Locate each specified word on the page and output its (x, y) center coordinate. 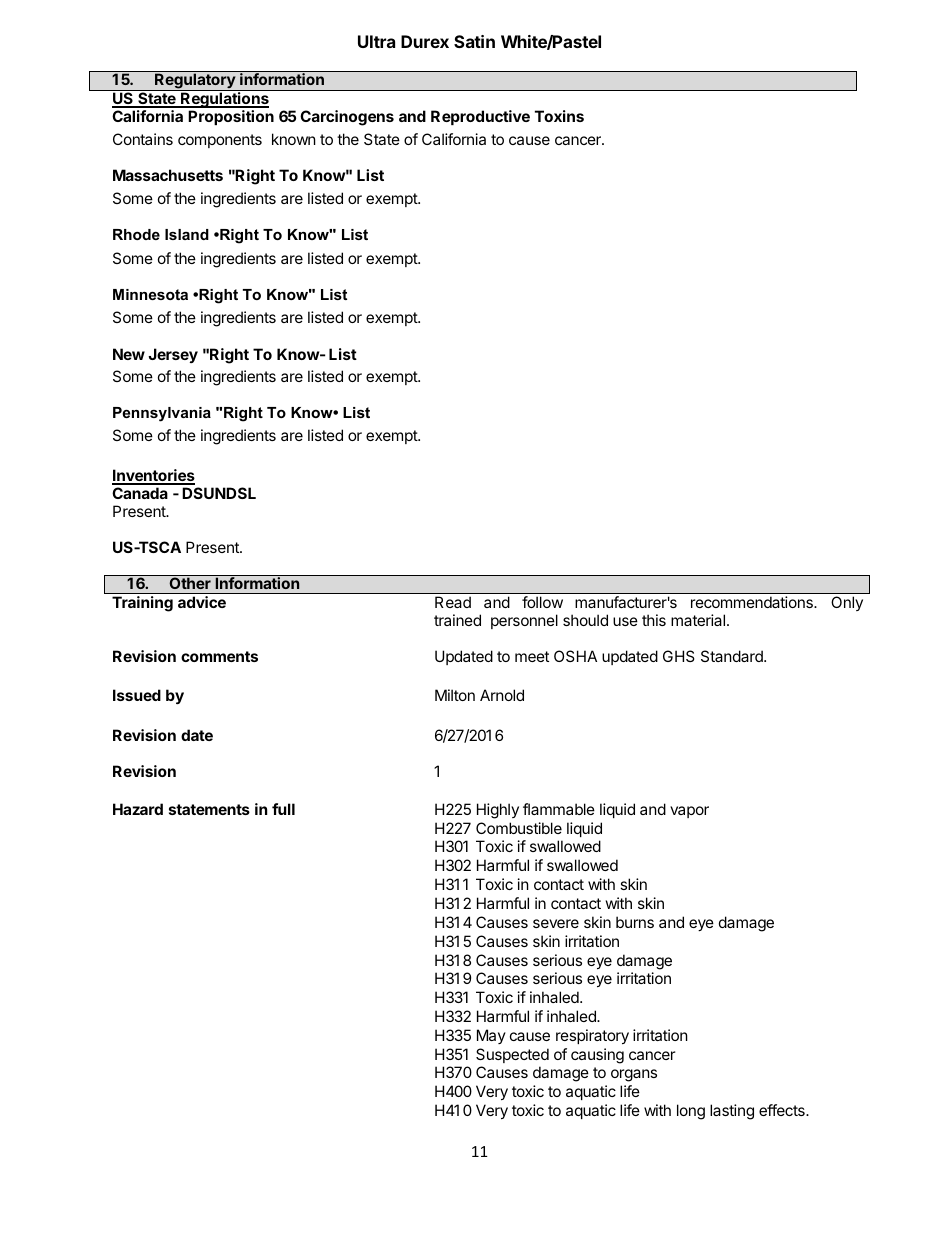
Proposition (231, 117)
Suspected (512, 1055)
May (491, 1036)
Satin (474, 41)
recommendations (753, 602)
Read (453, 602)
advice (202, 602)
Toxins (559, 116)
